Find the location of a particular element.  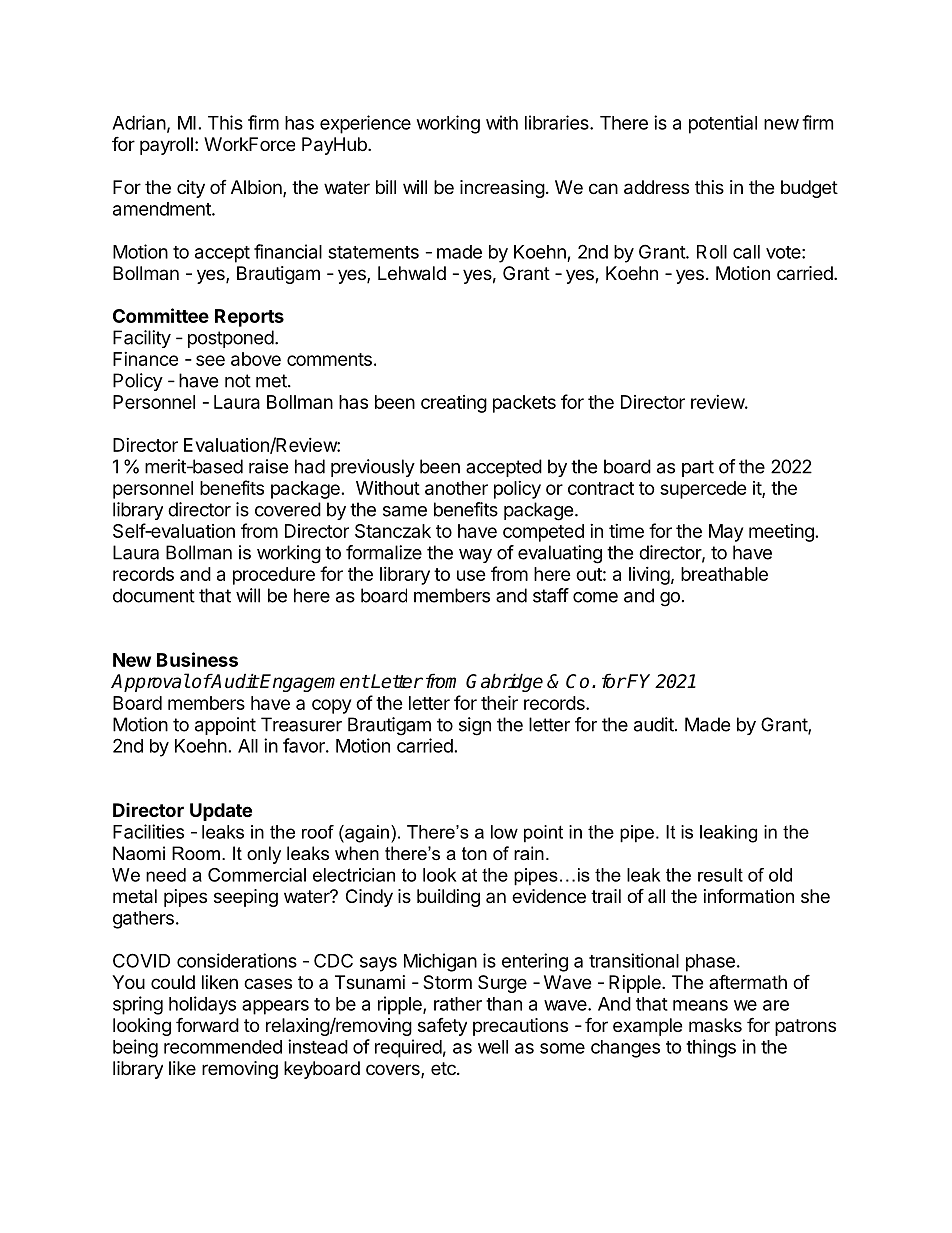

increasing is located at coordinates (502, 189).
